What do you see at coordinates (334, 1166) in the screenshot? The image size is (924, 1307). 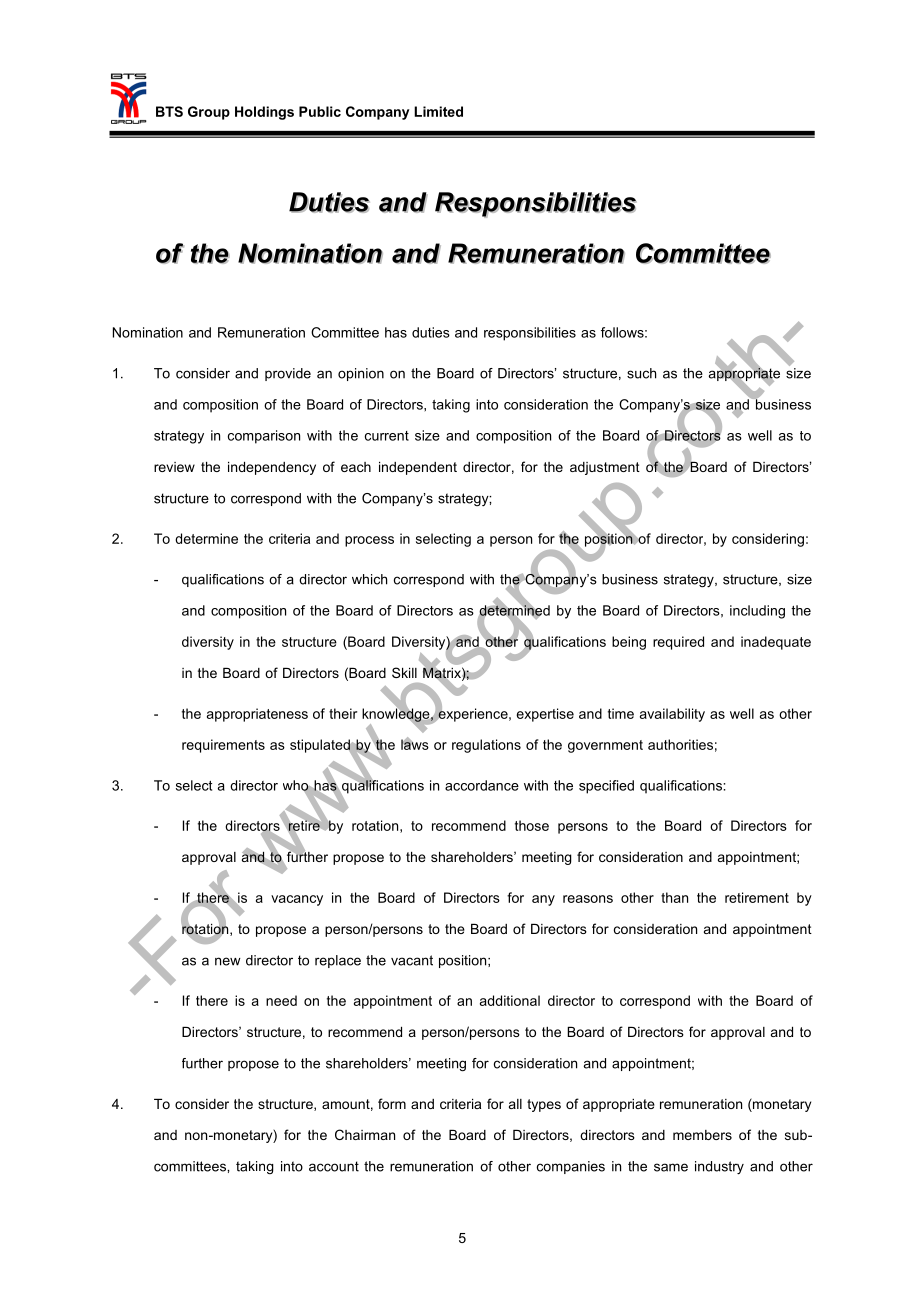 I see `account` at bounding box center [334, 1166].
